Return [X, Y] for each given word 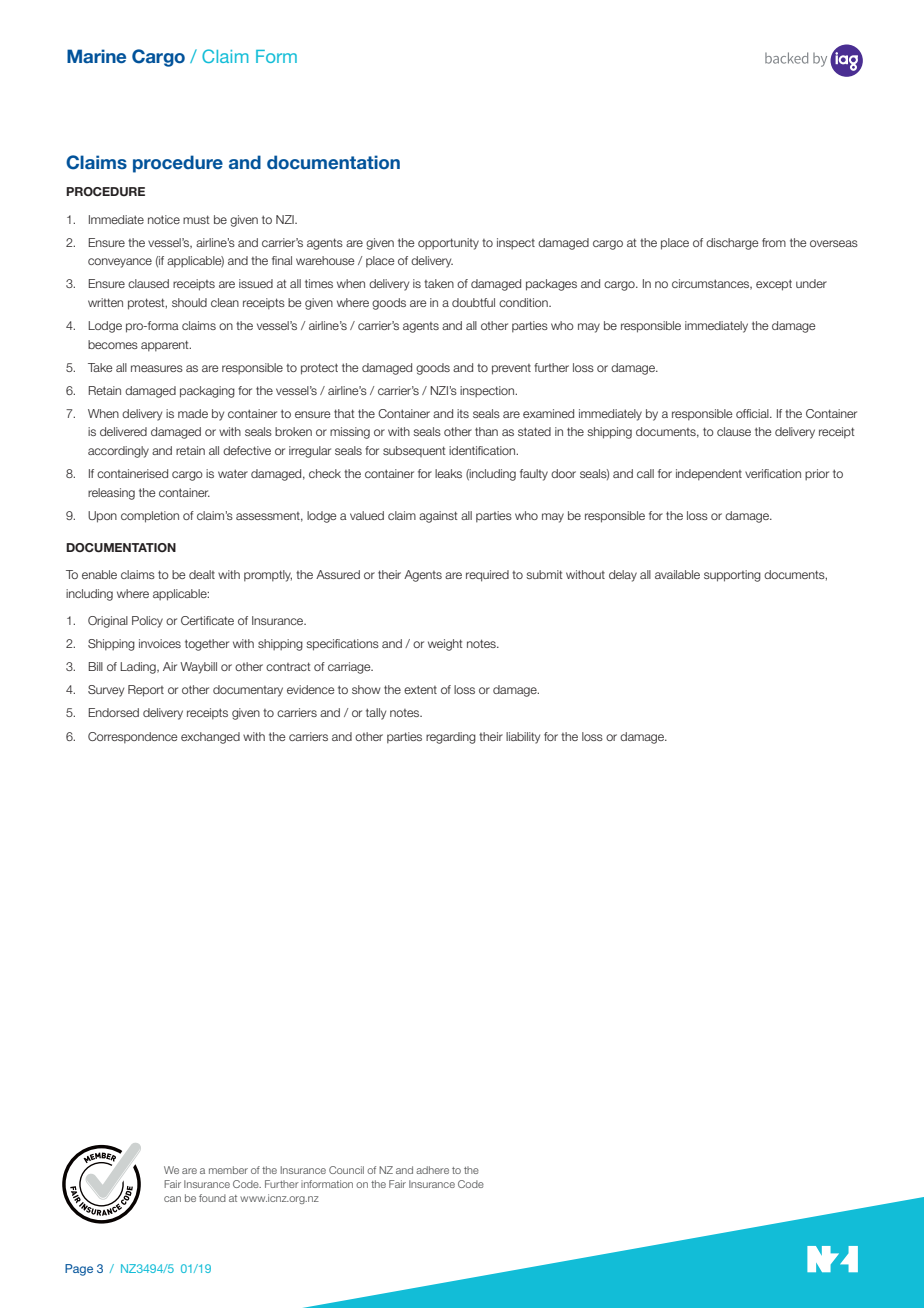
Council [346, 1170]
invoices [160, 643]
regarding [451, 738]
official [753, 413]
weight [445, 645]
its [463, 413]
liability [523, 738]
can [172, 1199]
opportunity [448, 244]
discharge [732, 244]
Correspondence [133, 738]
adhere [432, 1170]
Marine [96, 56]
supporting [732, 576]
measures [157, 368]
